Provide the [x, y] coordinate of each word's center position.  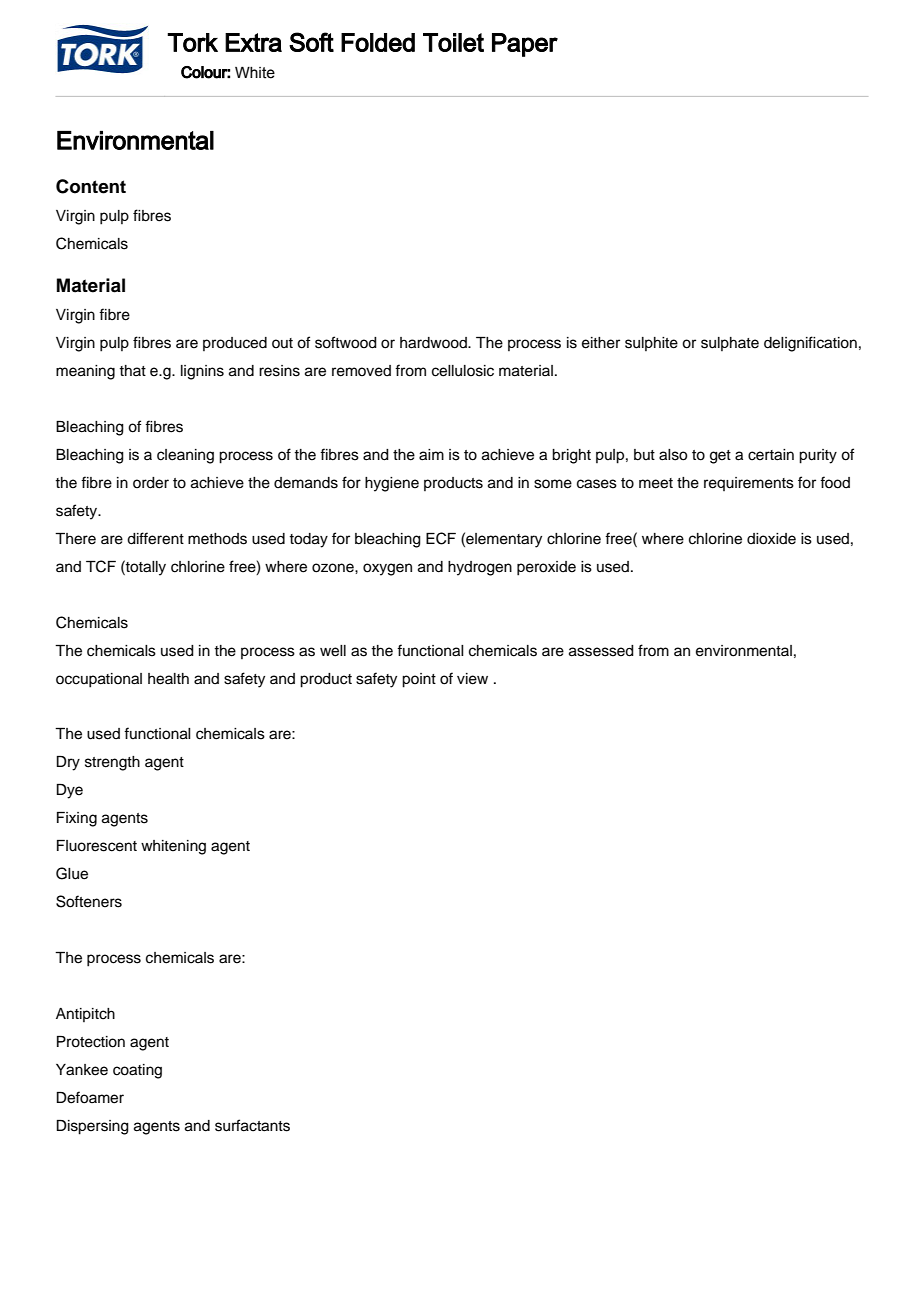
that [132, 370]
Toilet [453, 42]
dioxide [771, 539]
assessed [601, 651]
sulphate [730, 344]
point [419, 680]
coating [137, 1071]
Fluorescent [97, 846]
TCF [101, 566]
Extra [253, 42]
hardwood [434, 343]
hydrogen [480, 568]
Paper [525, 45]
